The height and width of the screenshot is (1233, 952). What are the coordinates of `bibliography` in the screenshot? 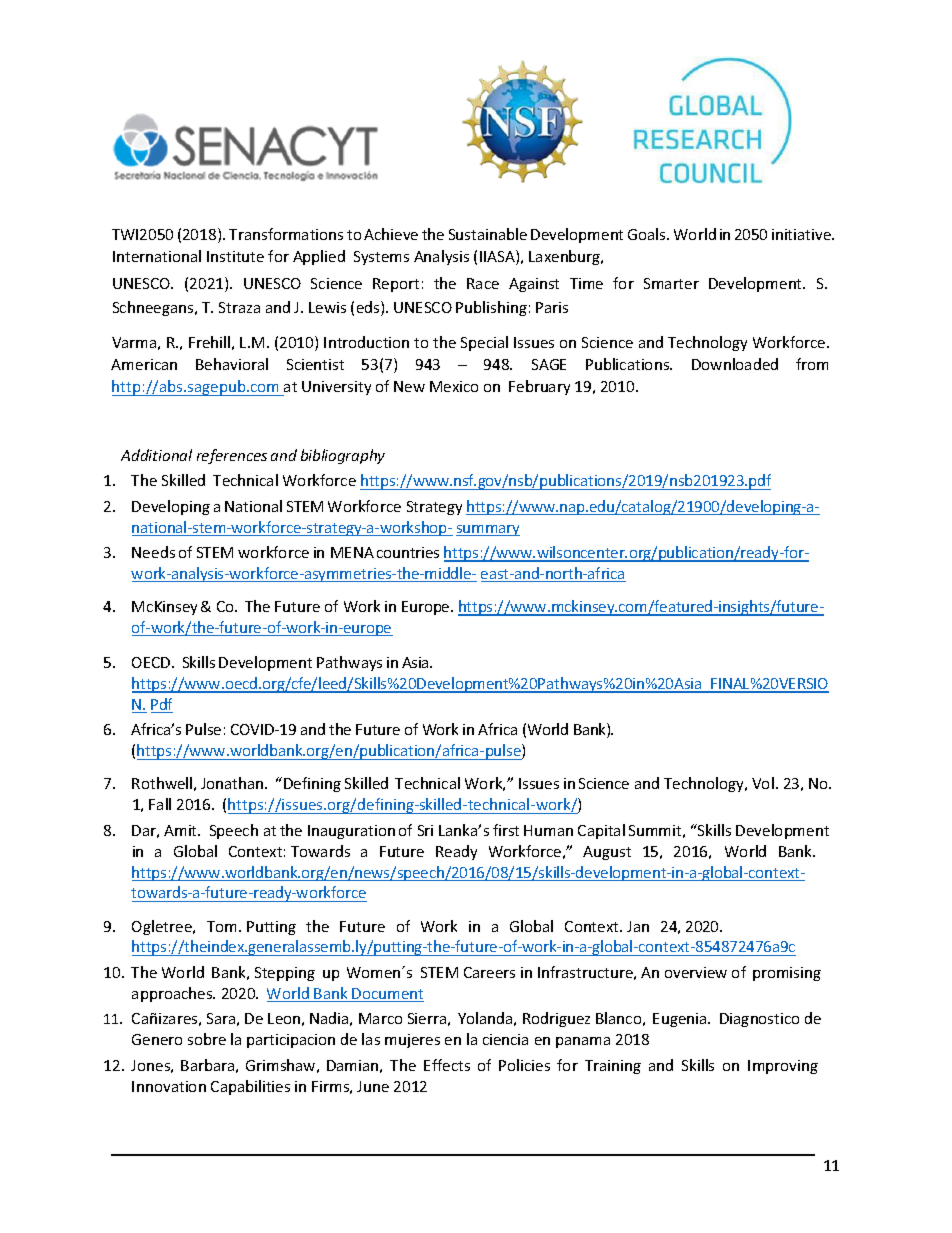 It's located at (343, 456).
